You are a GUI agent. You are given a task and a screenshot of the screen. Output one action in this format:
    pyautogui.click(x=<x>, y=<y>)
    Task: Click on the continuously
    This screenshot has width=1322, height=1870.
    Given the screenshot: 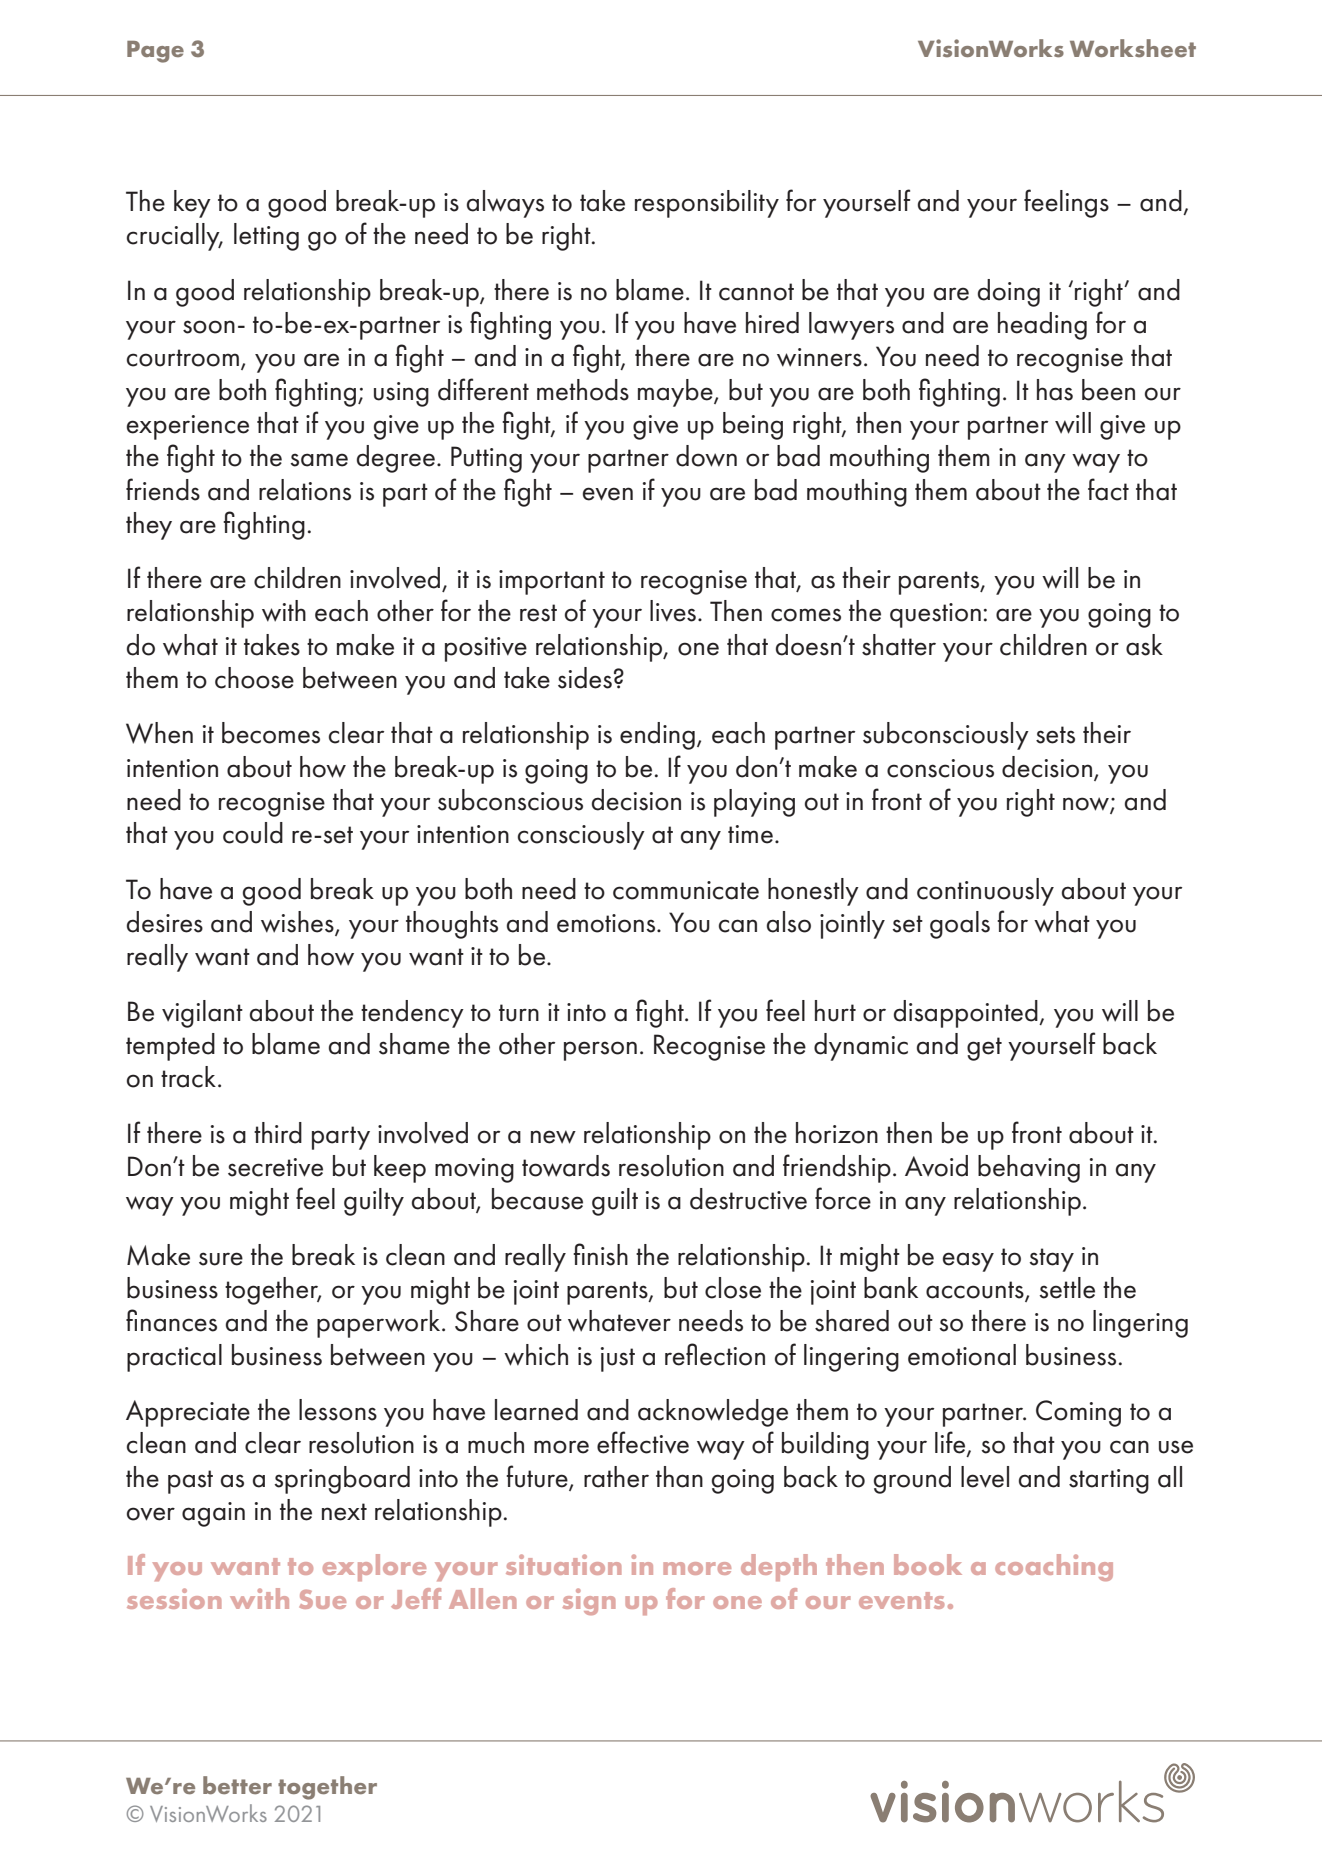 What is the action you would take?
    pyautogui.click(x=985, y=892)
